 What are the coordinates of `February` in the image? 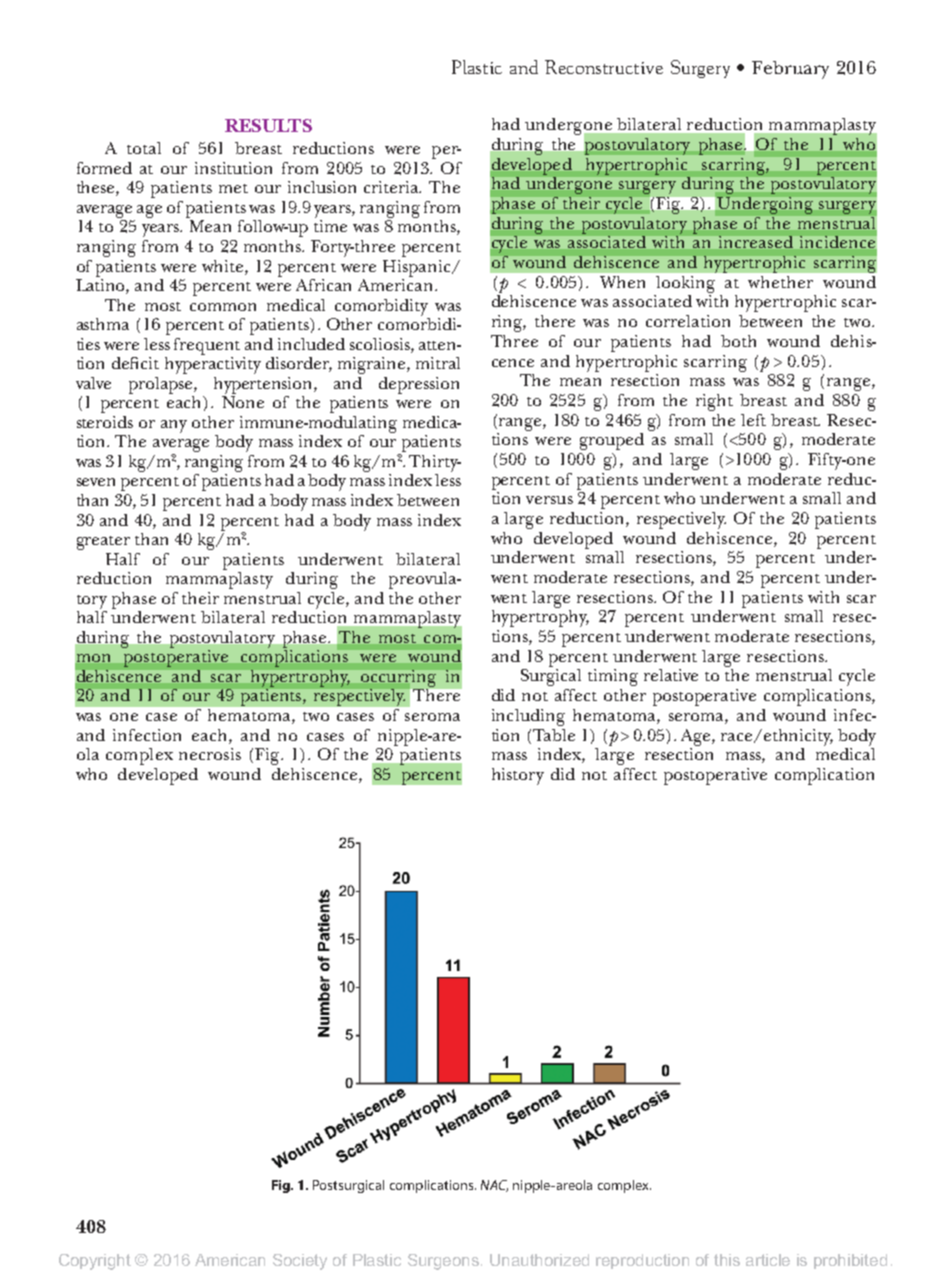 It's located at (790, 70).
